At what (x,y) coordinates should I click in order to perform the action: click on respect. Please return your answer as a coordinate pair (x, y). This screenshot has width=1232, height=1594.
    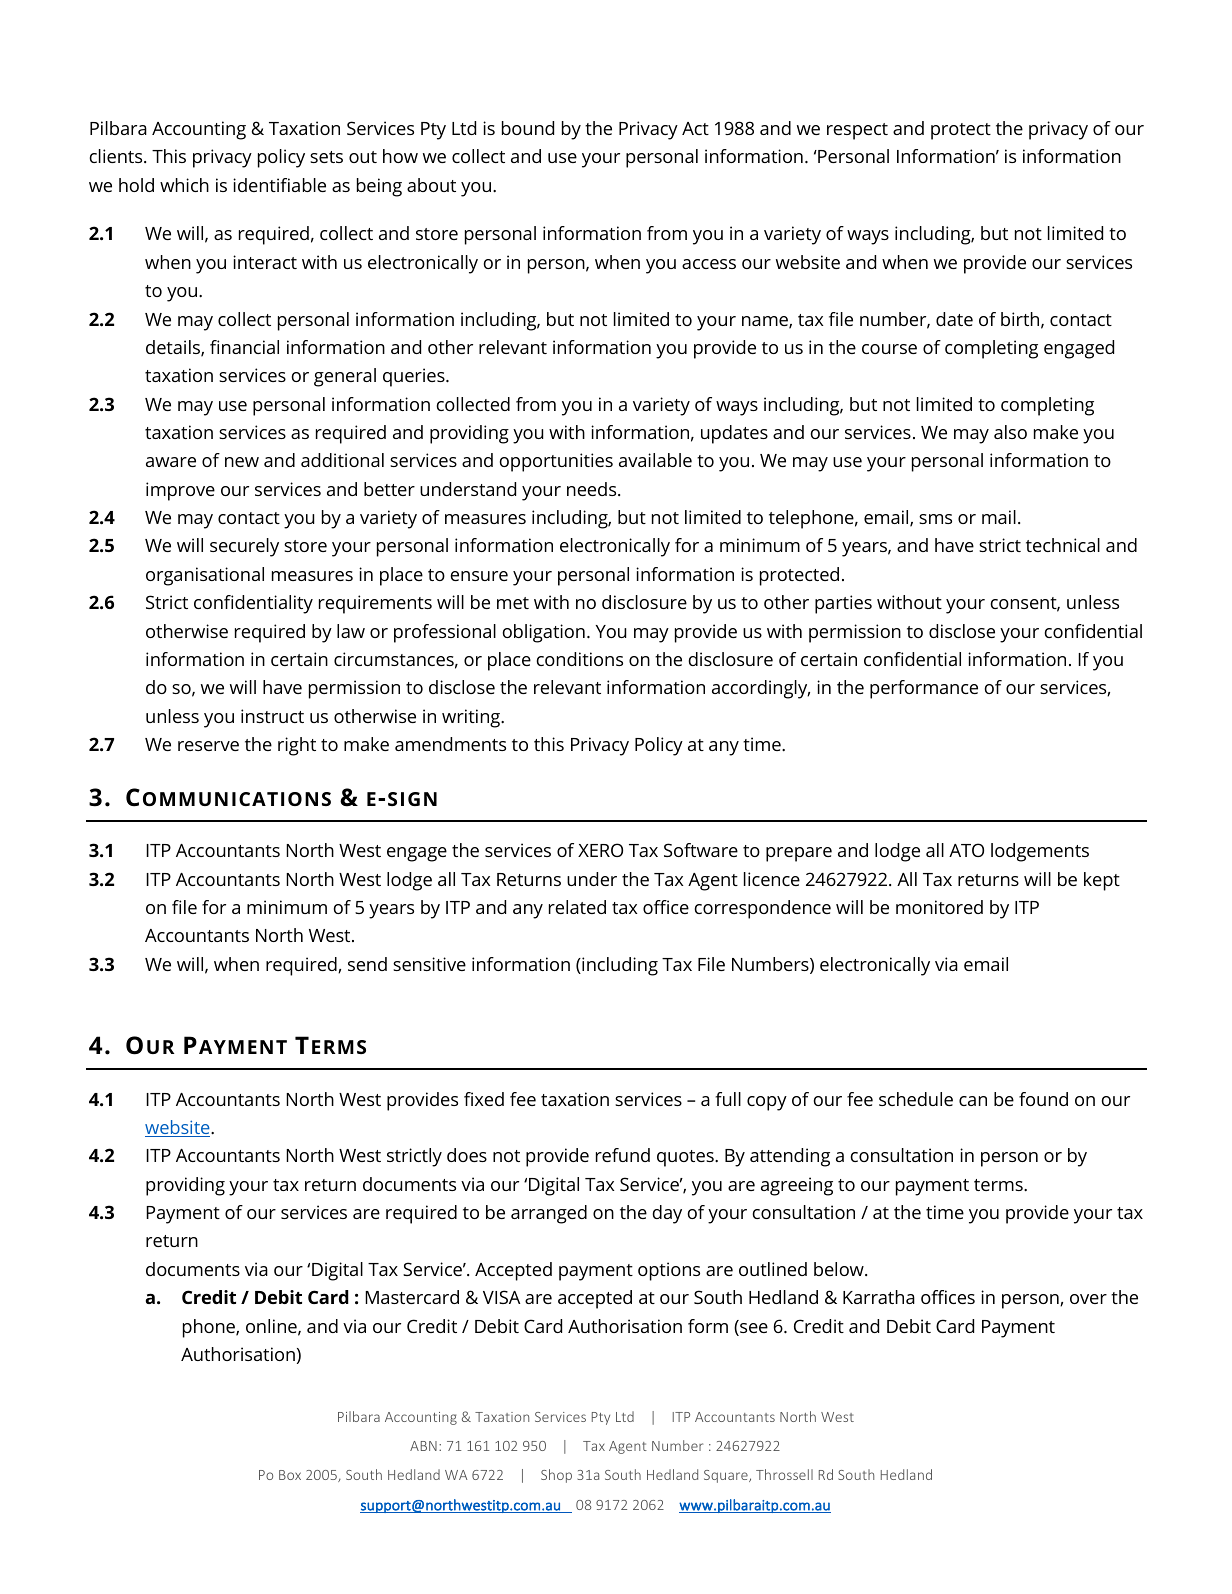
    Looking at the image, I should click on (857, 131).
